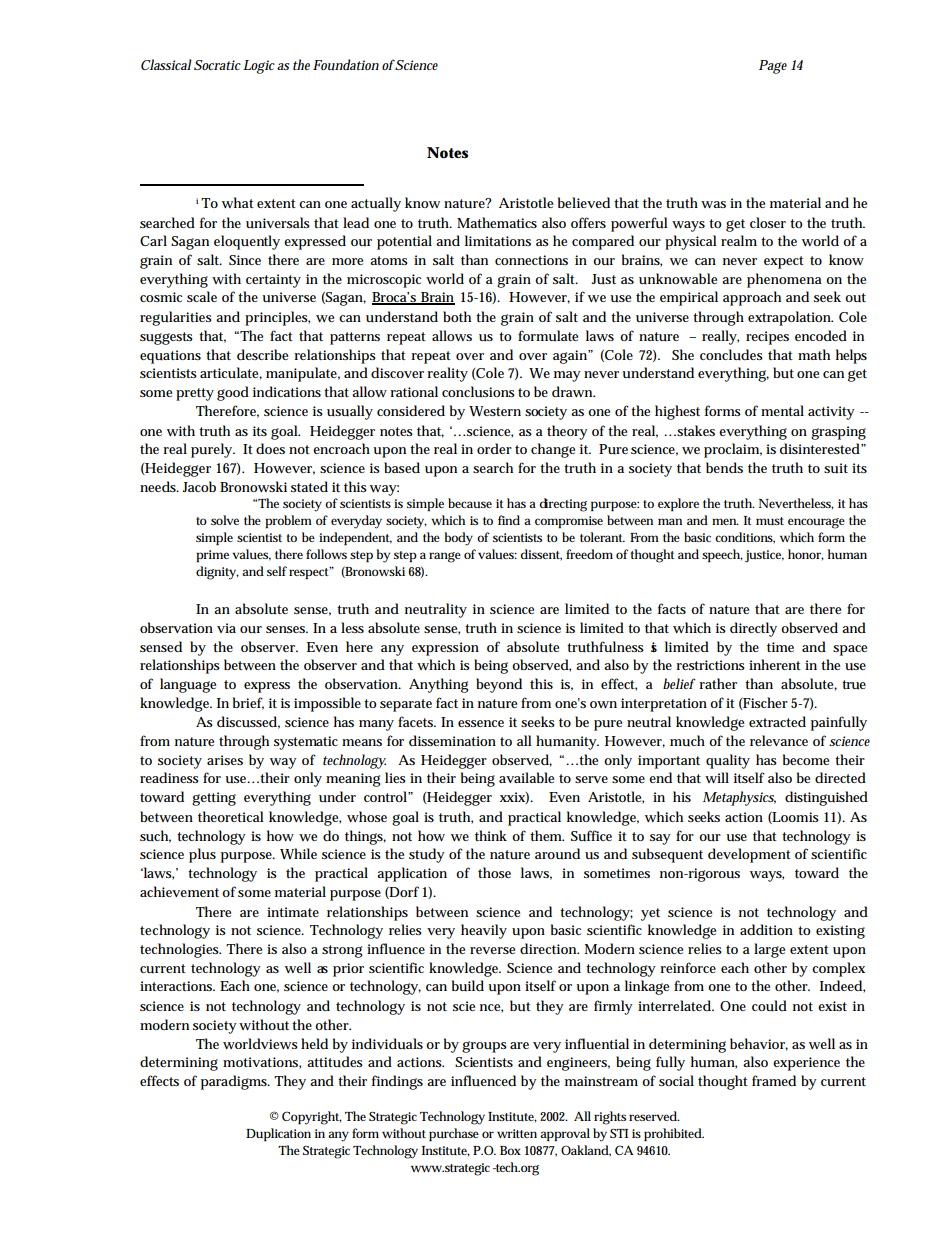 The height and width of the page is (1233, 952). I want to click on directly, so click(753, 629).
